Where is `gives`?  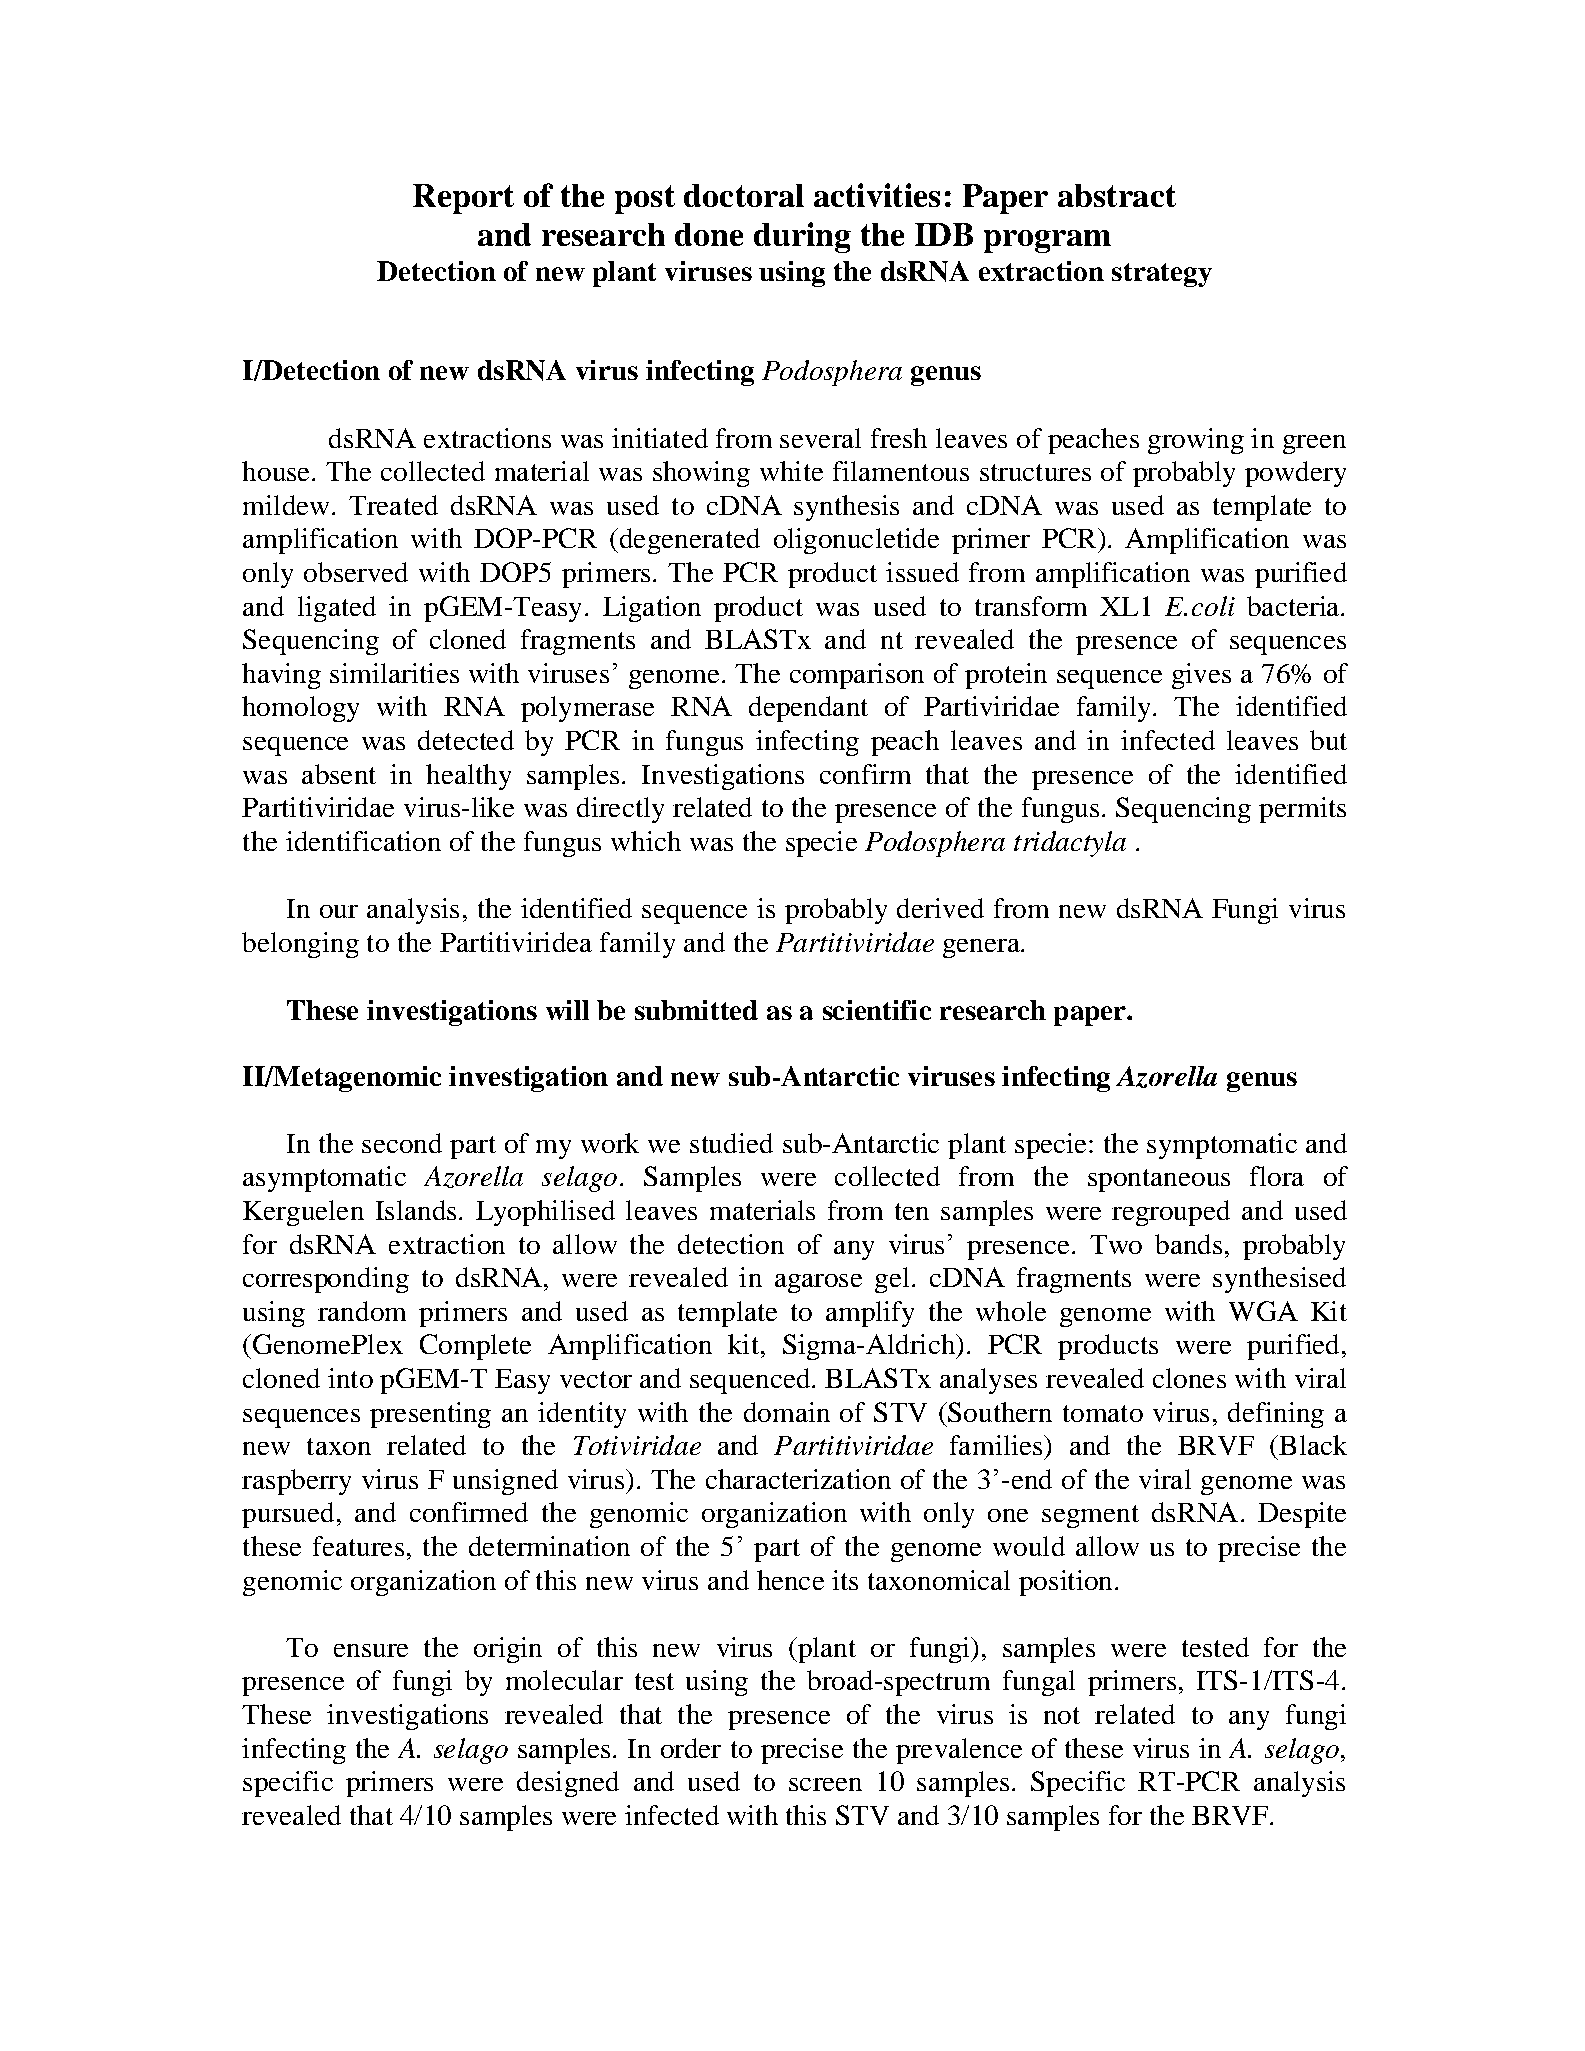
gives is located at coordinates (1201, 676).
